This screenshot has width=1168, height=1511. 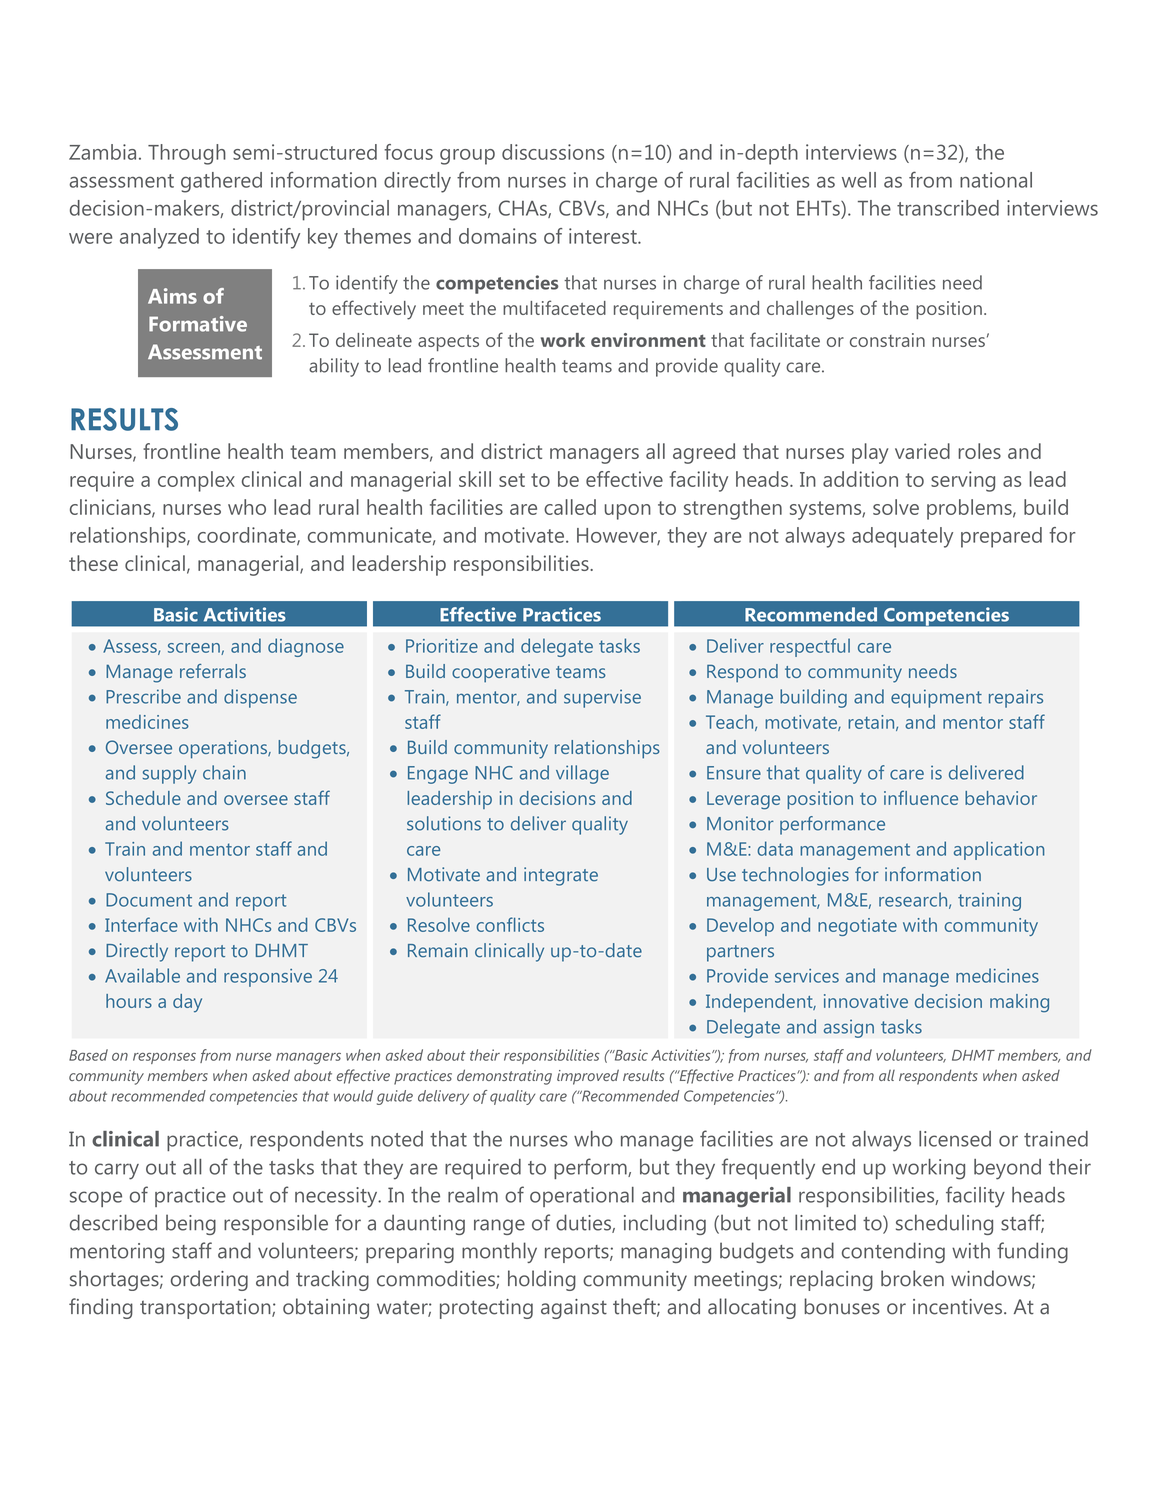 What do you see at coordinates (948, 208) in the screenshot?
I see `transcribed` at bounding box center [948, 208].
